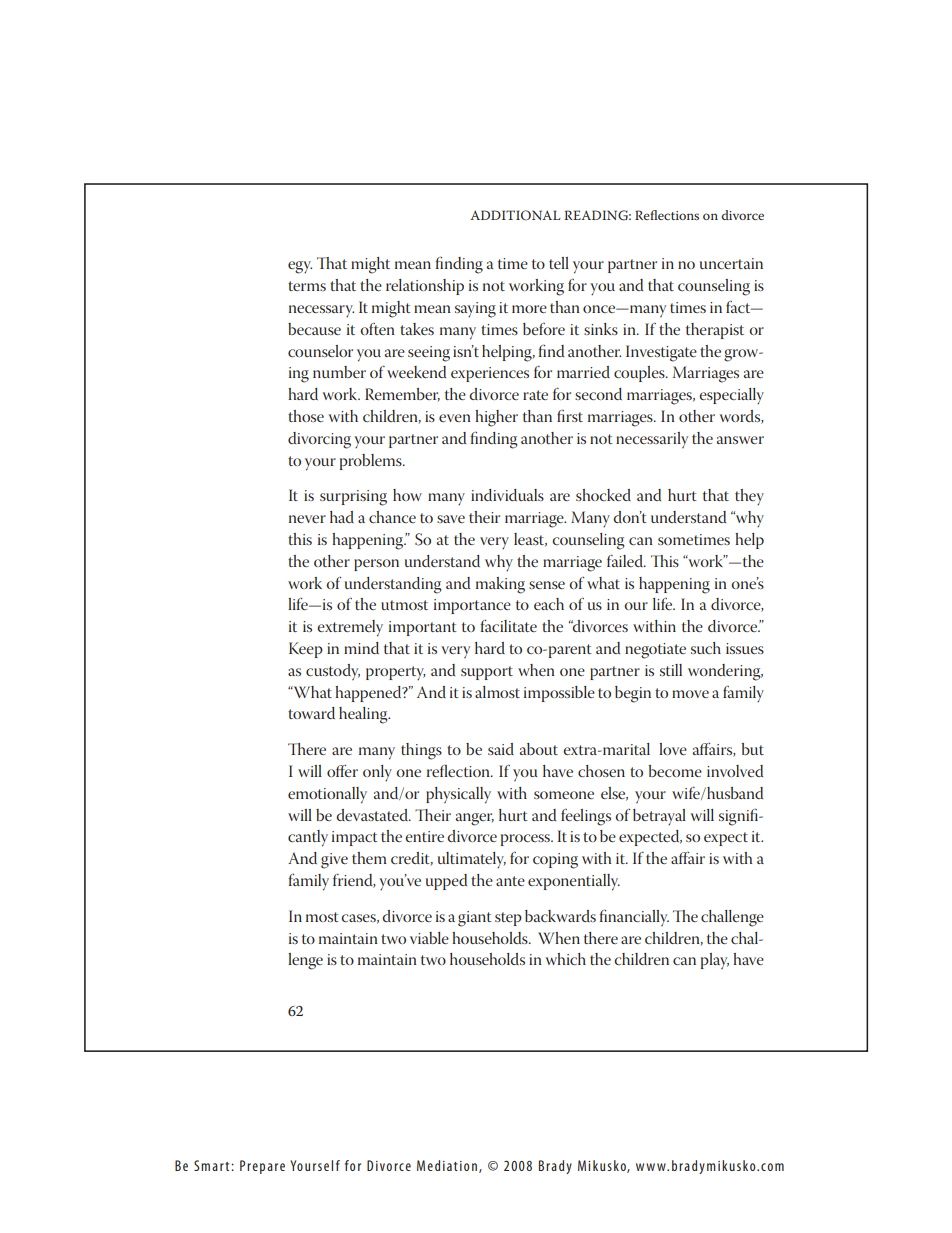 The width and height of the screenshot is (952, 1233). What do you see at coordinates (501, 749) in the screenshot?
I see `said` at bounding box center [501, 749].
